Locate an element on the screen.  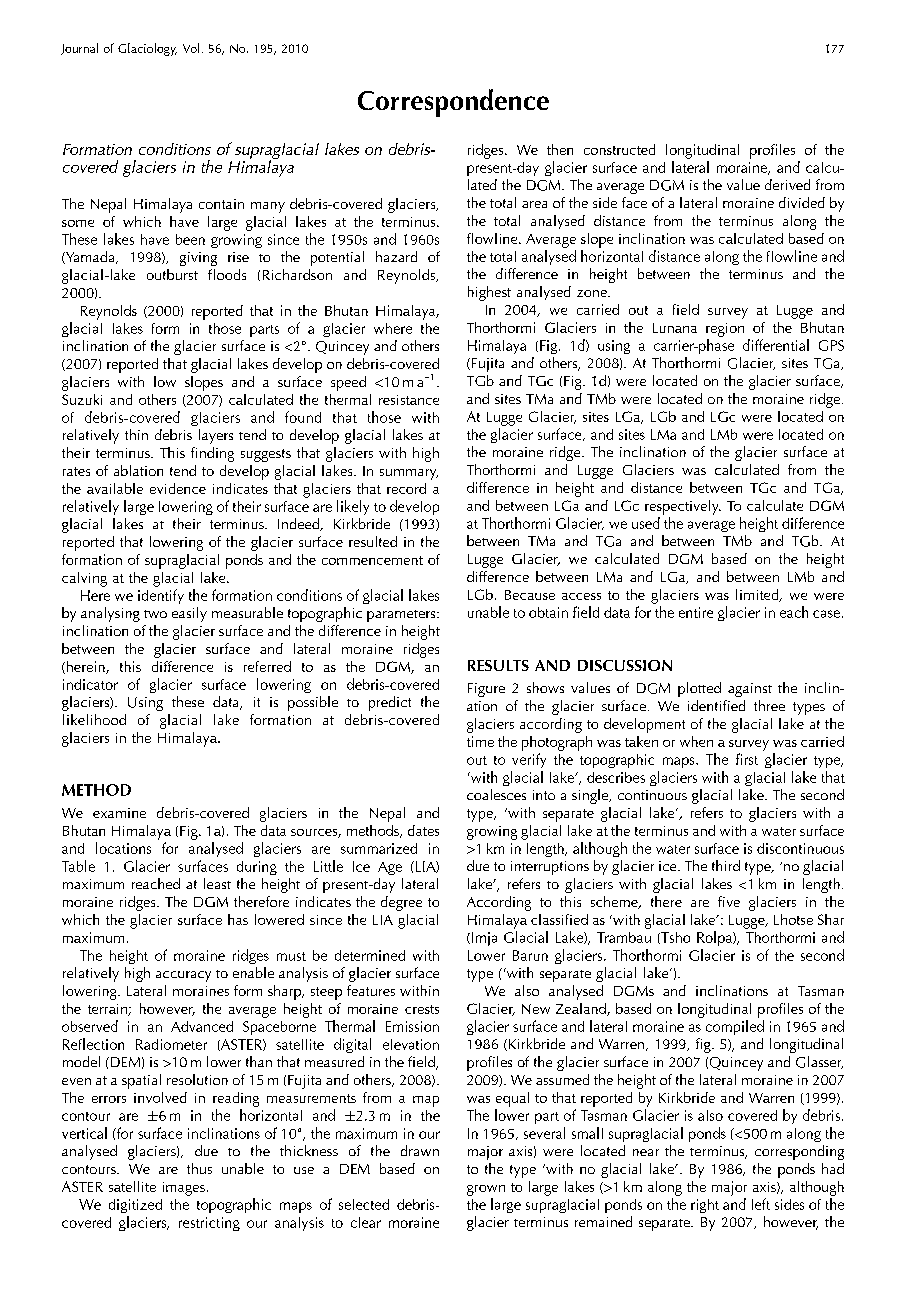
Journal is located at coordinates (79, 49).
